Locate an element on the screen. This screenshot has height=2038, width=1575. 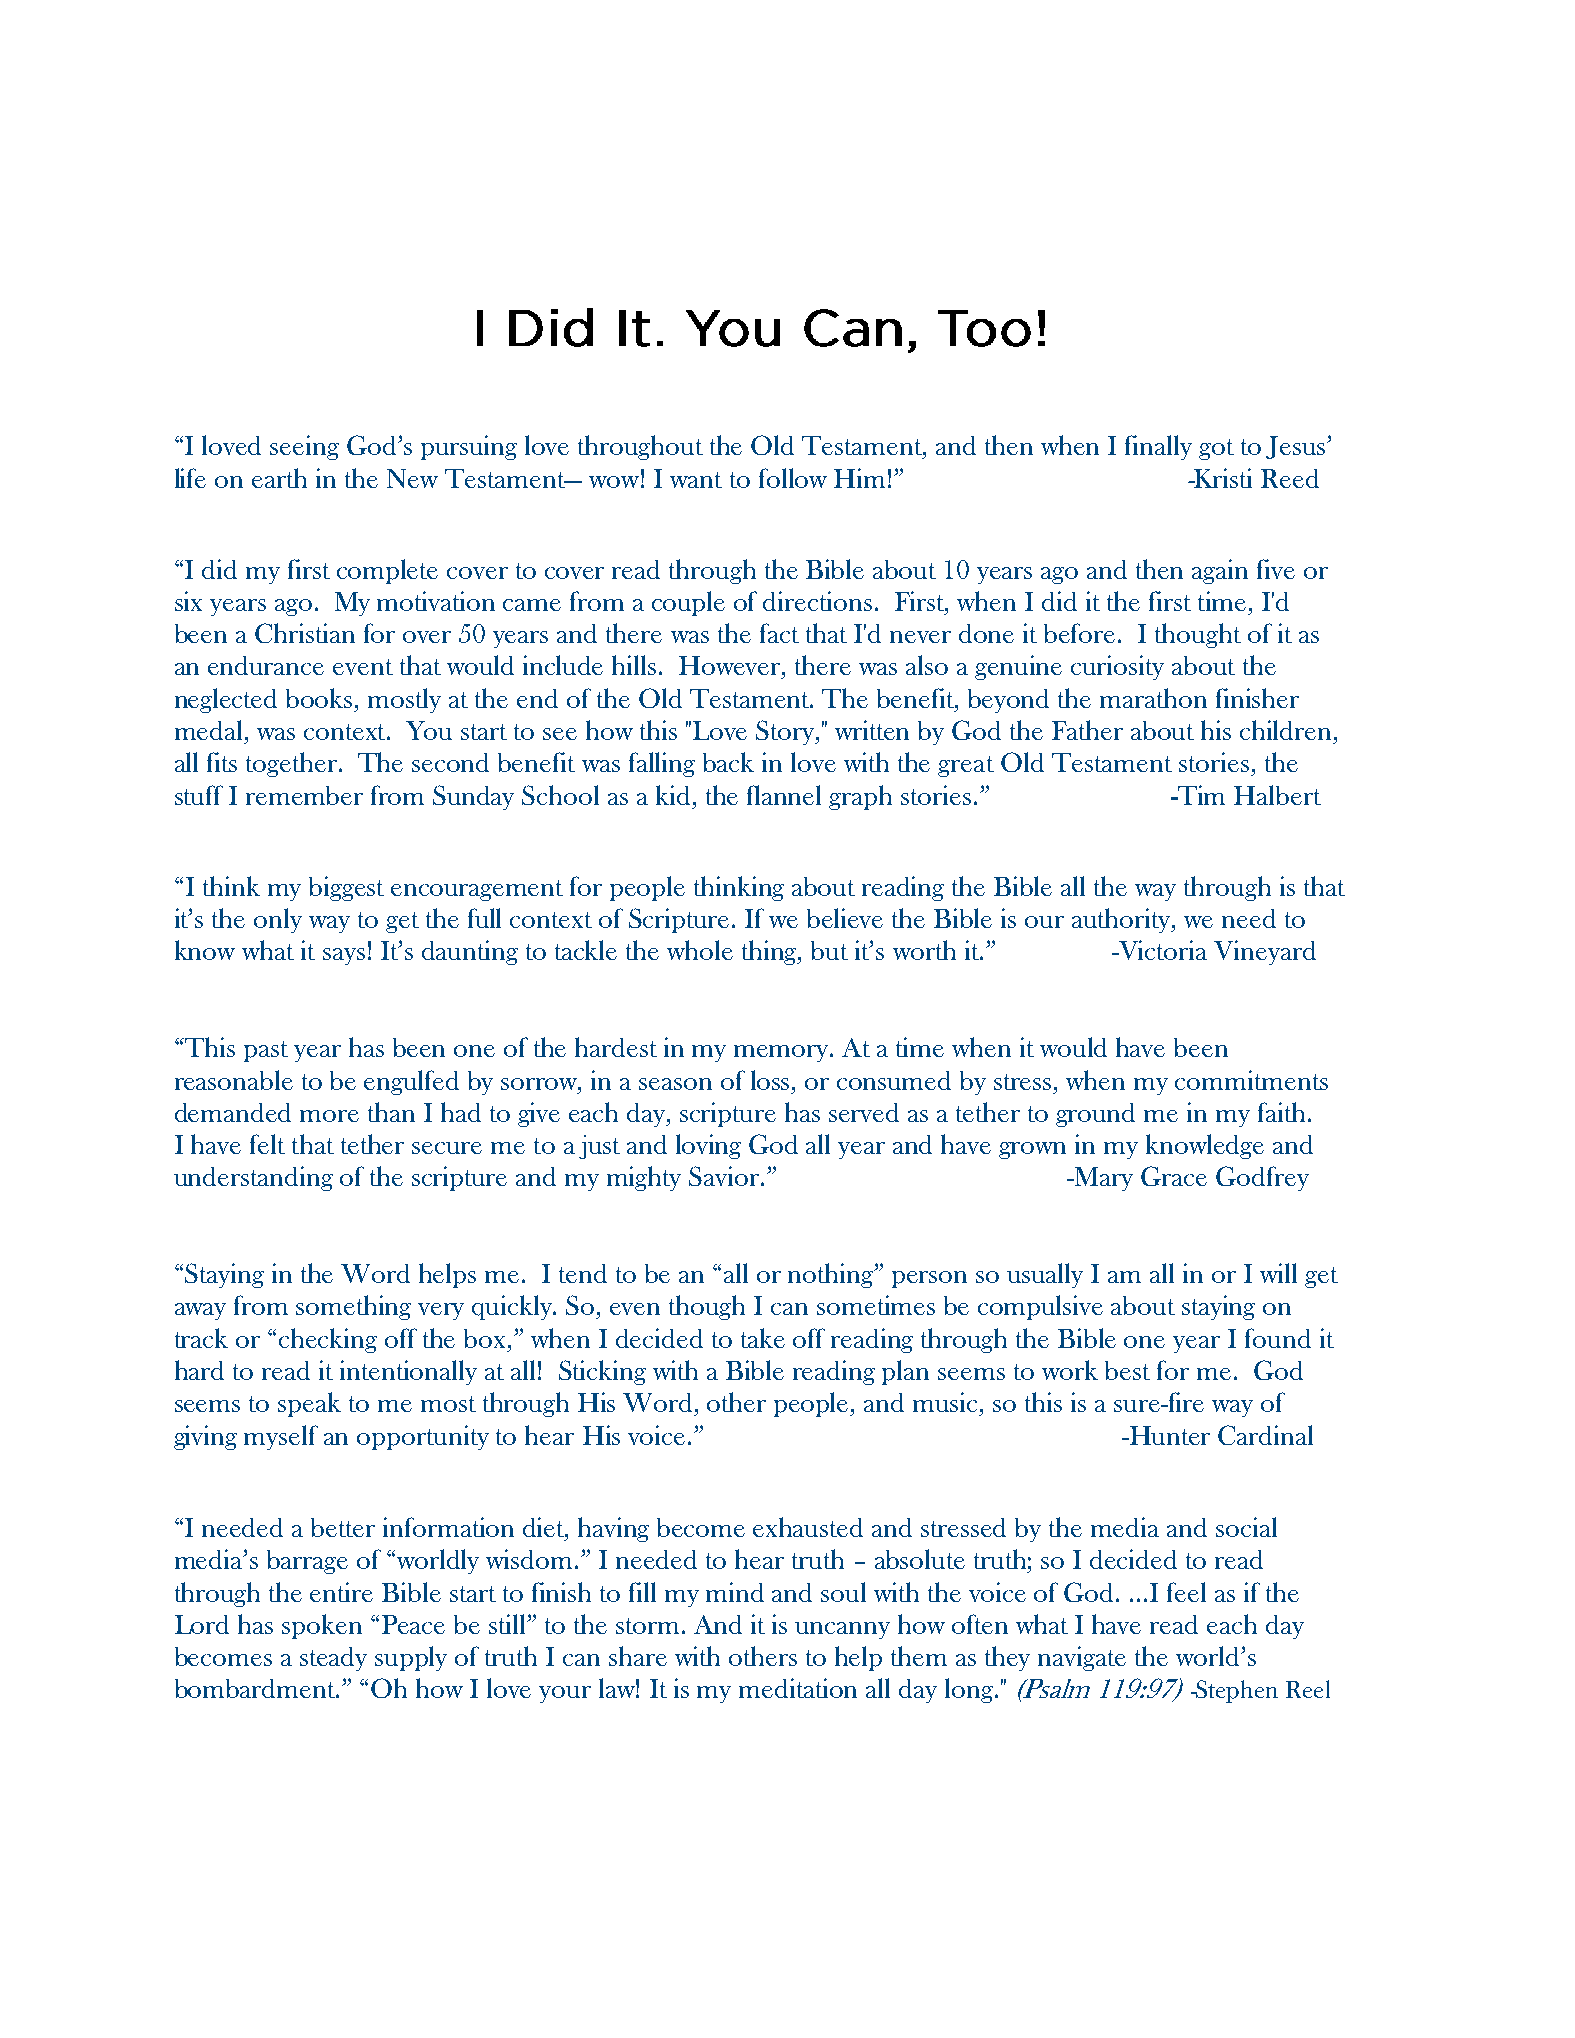
commitments is located at coordinates (1251, 1080).
